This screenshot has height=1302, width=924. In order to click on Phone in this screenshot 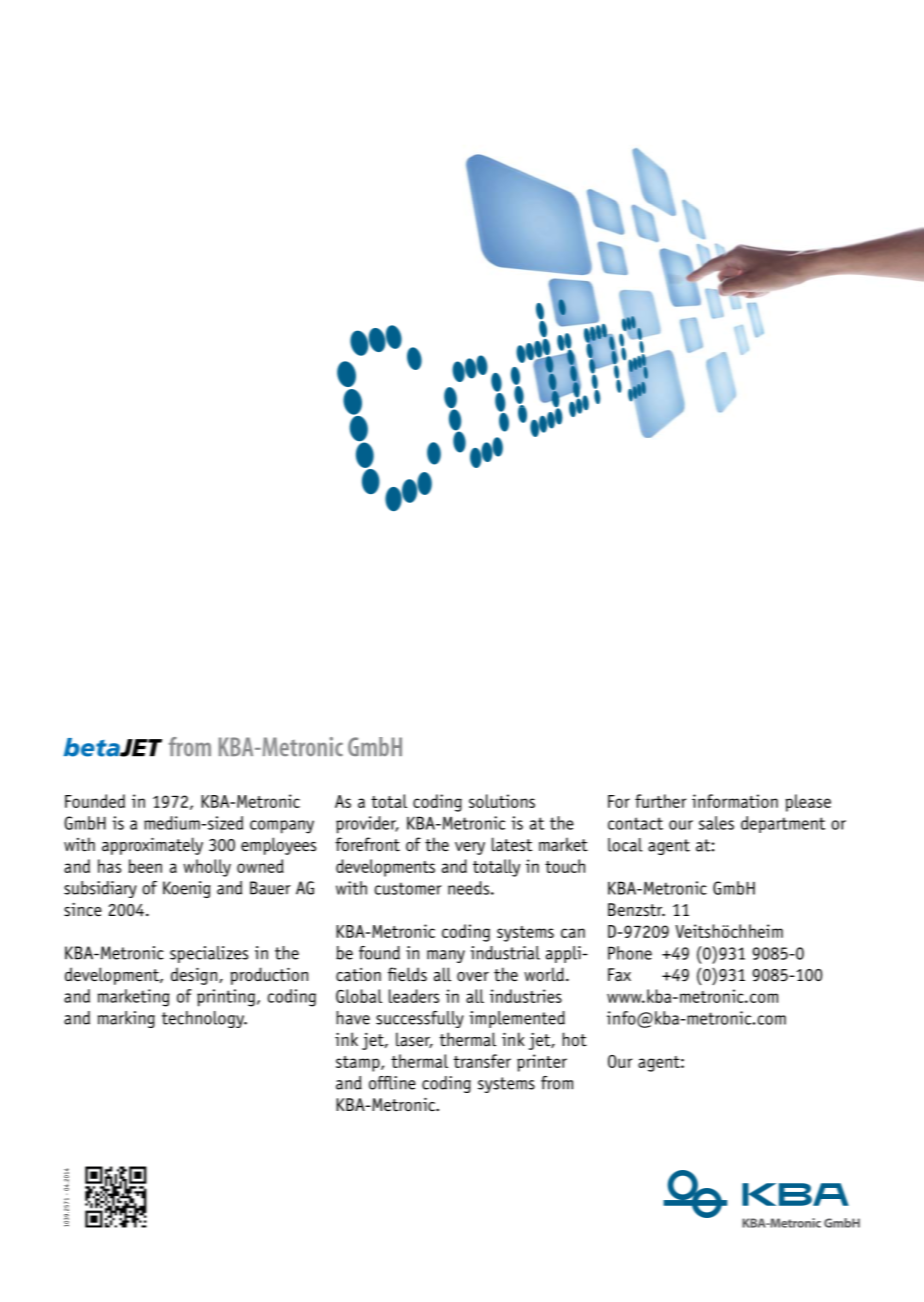, I will do `click(630, 953)`.
